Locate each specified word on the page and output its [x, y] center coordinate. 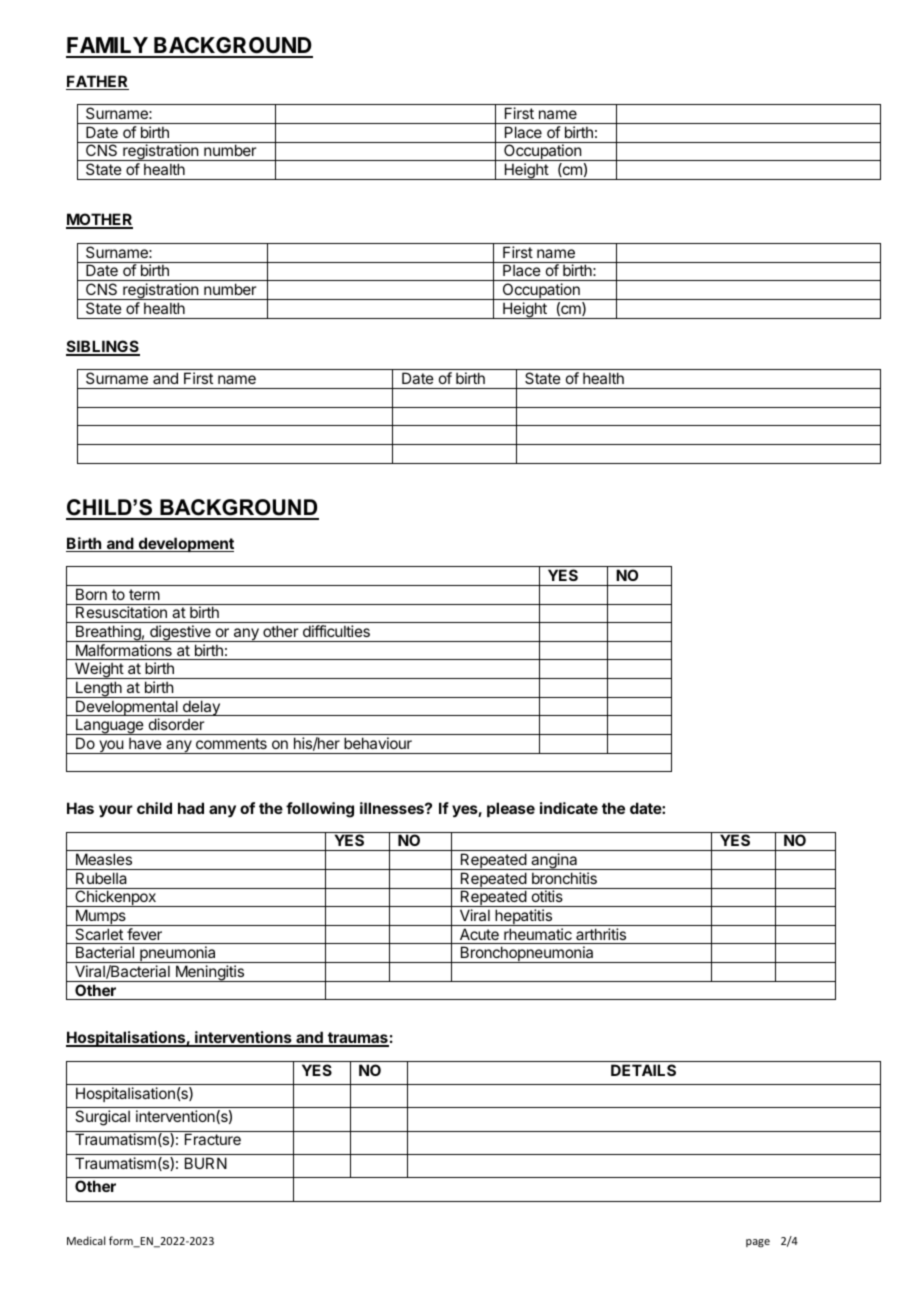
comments [231, 743]
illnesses [393, 808]
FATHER [97, 82]
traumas [357, 1039]
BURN [206, 1163]
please [511, 809]
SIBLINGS [103, 347]
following [320, 810]
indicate [569, 808]
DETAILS [643, 1070]
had [191, 808]
